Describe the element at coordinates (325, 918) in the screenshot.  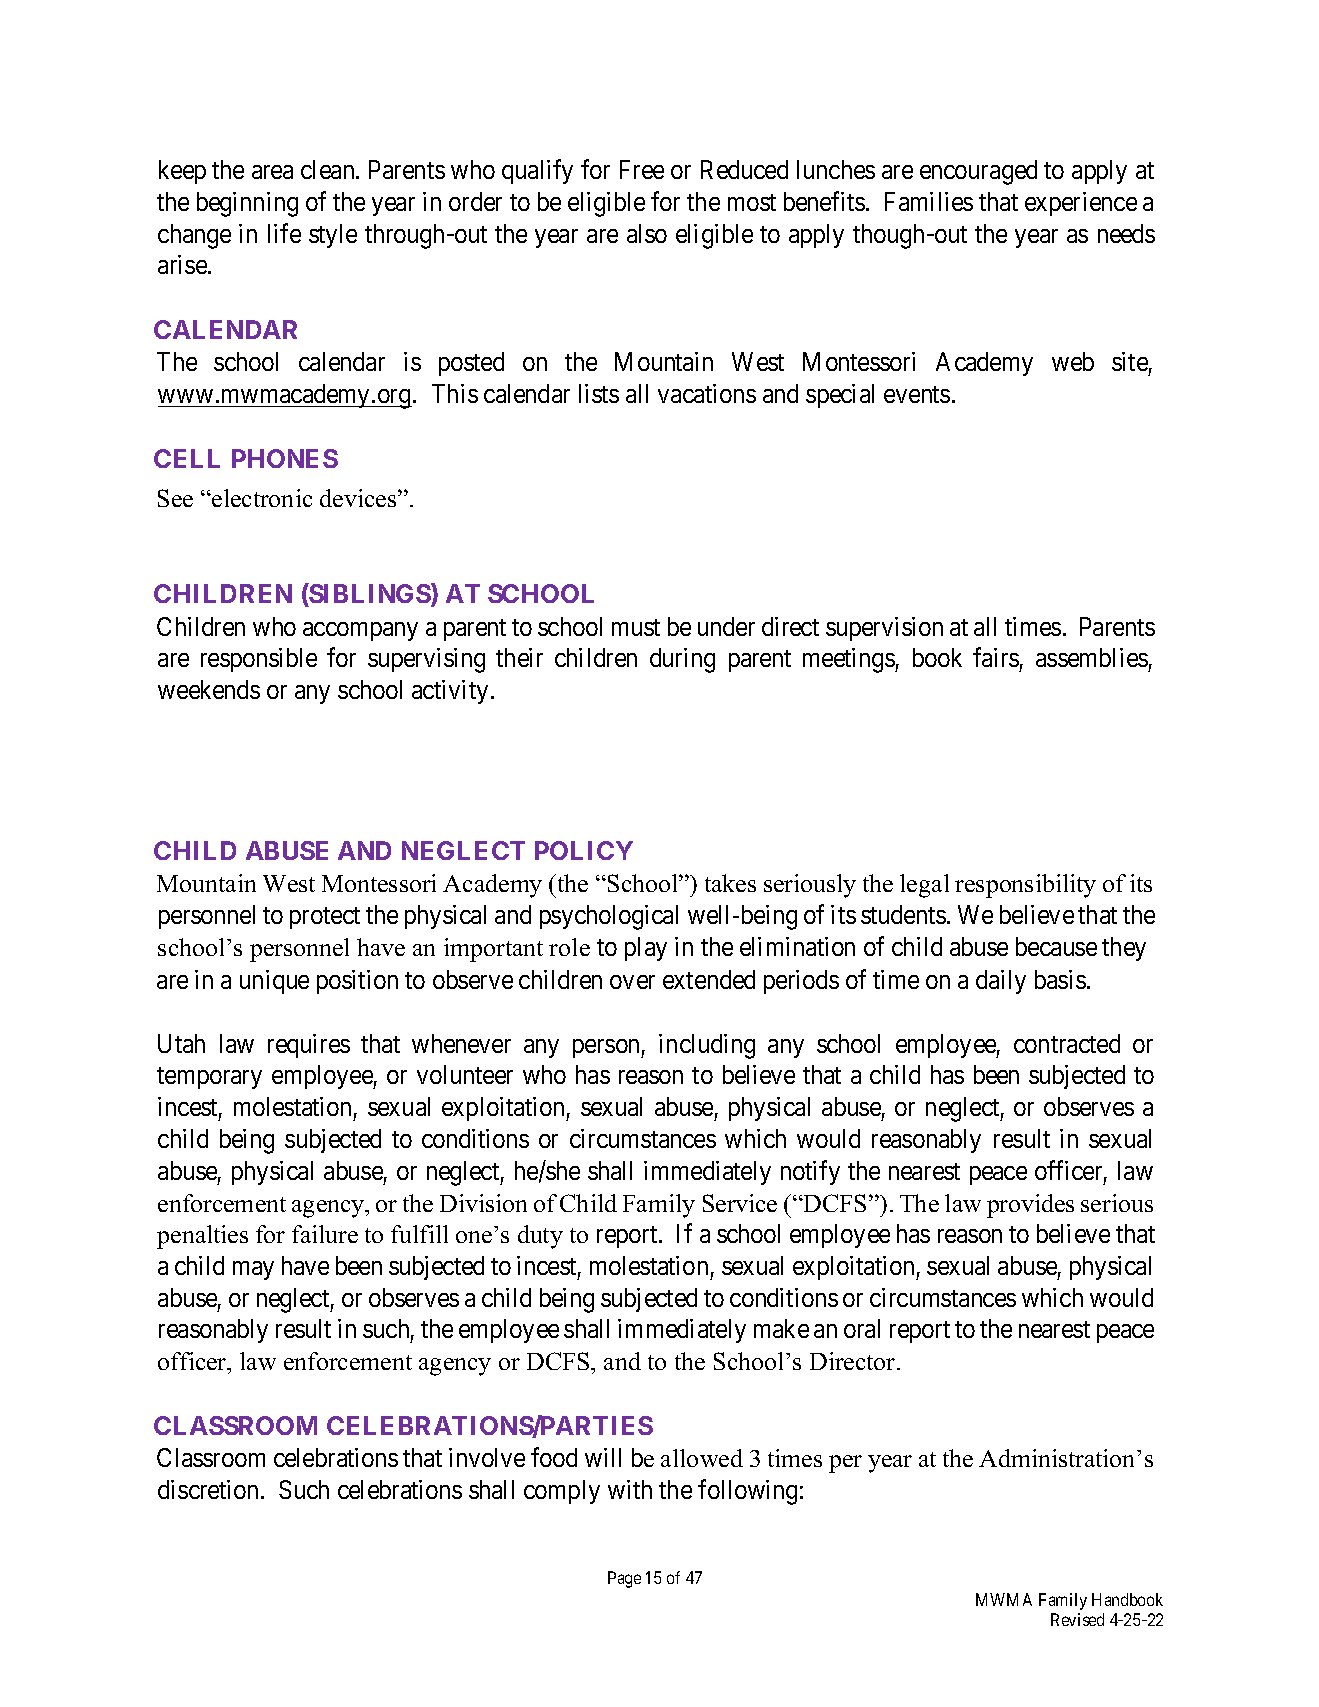
I see `protect` at that location.
